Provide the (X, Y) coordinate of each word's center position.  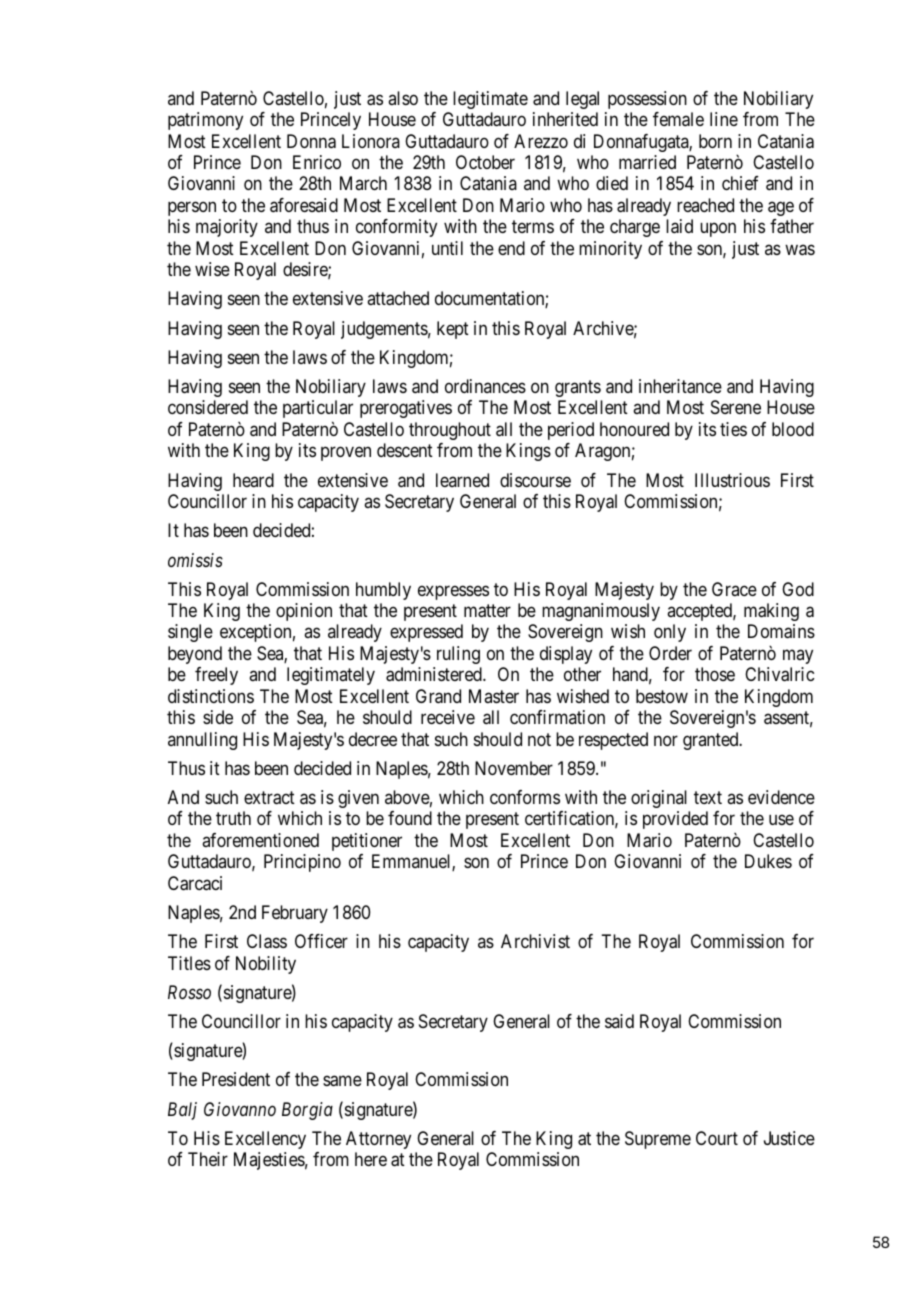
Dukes (768, 861)
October (485, 162)
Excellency (265, 1140)
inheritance (680, 386)
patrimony (205, 121)
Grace (734, 589)
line (724, 119)
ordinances (485, 386)
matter (487, 611)
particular (318, 409)
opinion (304, 612)
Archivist (535, 941)
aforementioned (260, 840)
